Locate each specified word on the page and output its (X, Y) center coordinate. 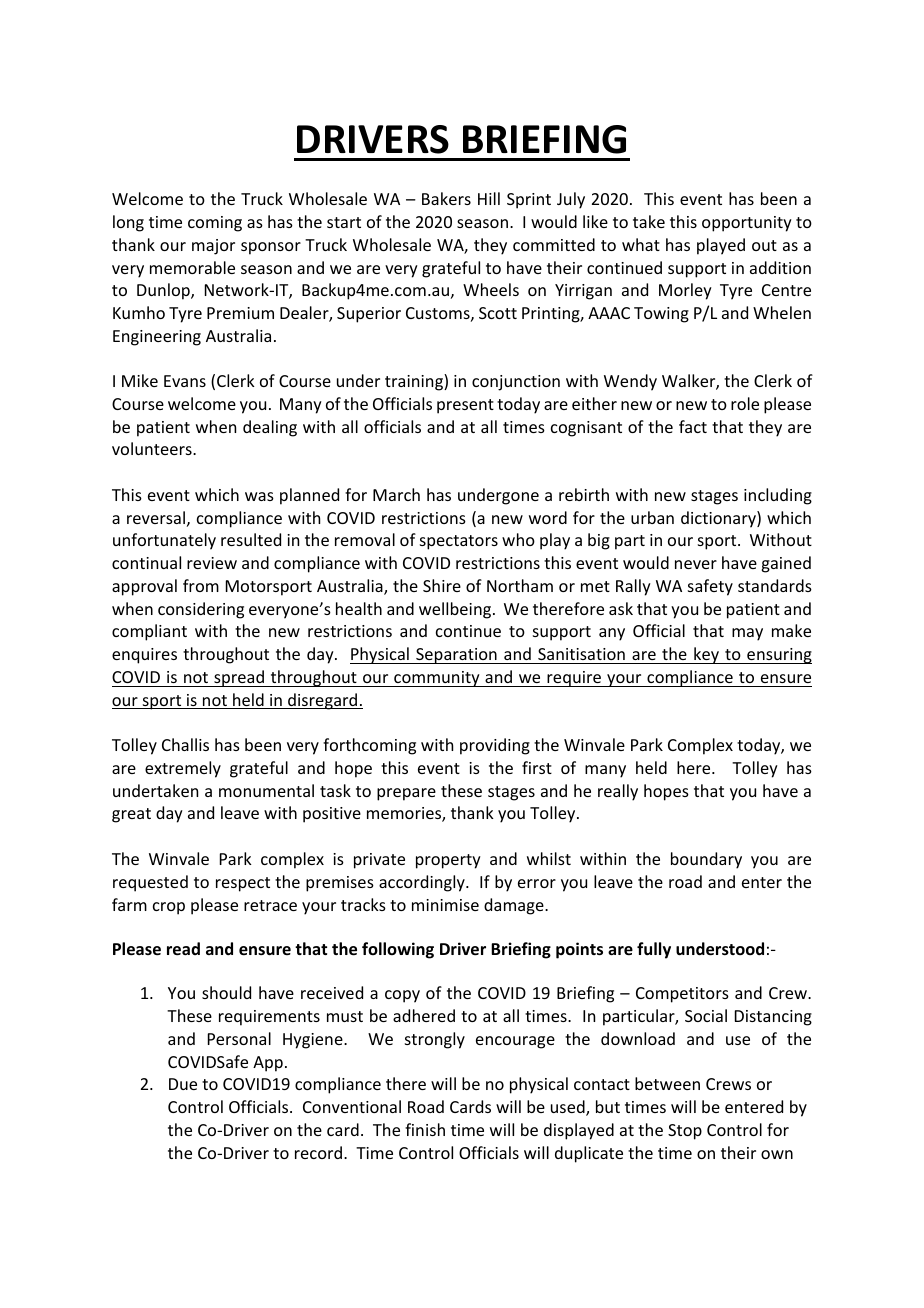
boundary (706, 860)
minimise (445, 905)
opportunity (747, 224)
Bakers (446, 198)
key (707, 655)
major (213, 247)
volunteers (153, 448)
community (437, 679)
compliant (149, 632)
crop (169, 908)
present (465, 406)
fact (693, 426)
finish (425, 1129)
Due (183, 1084)
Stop (685, 1132)
